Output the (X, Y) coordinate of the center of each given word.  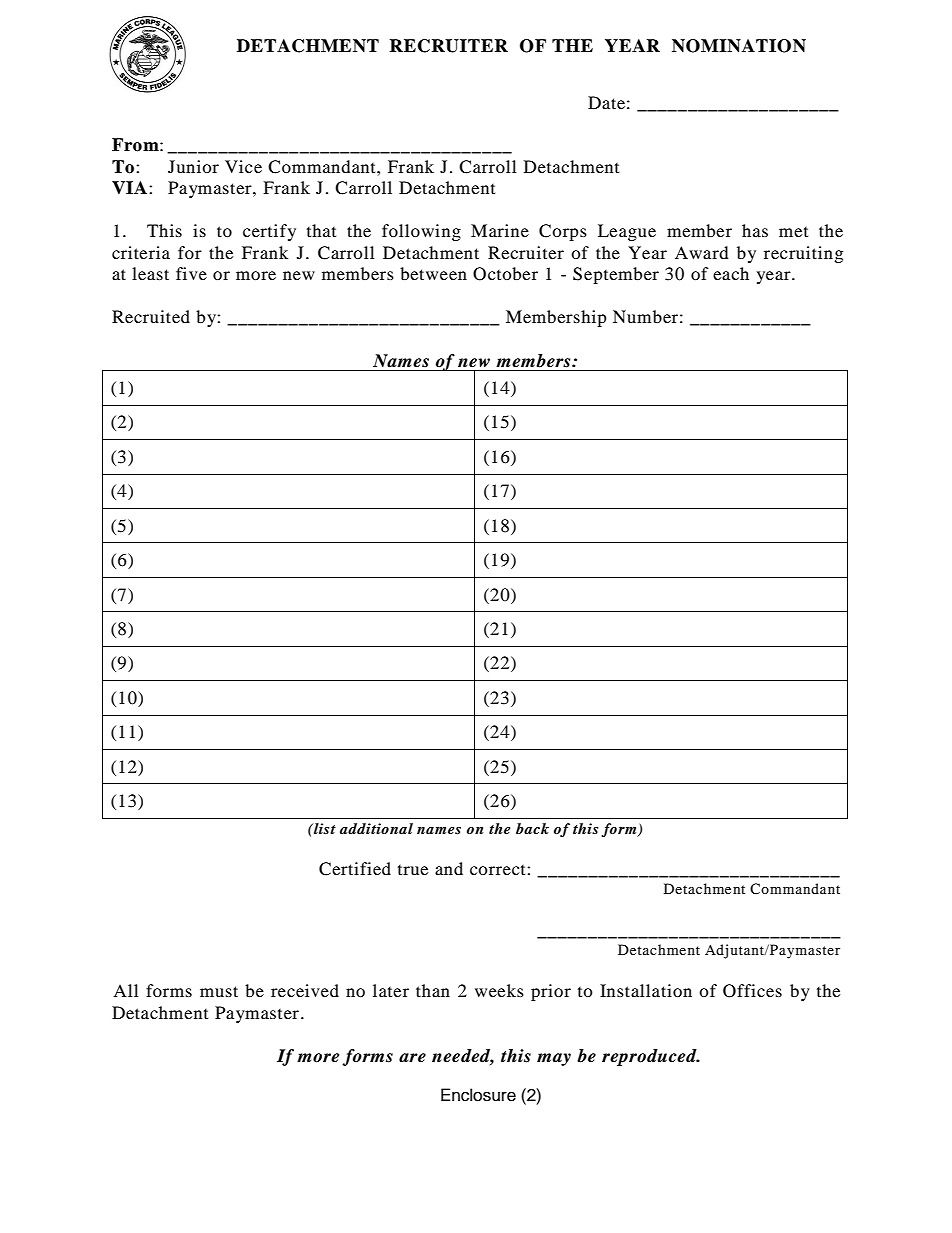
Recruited (151, 316)
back (532, 828)
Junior (193, 166)
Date (606, 102)
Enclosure (478, 1095)
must (219, 991)
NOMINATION (739, 46)
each (731, 273)
